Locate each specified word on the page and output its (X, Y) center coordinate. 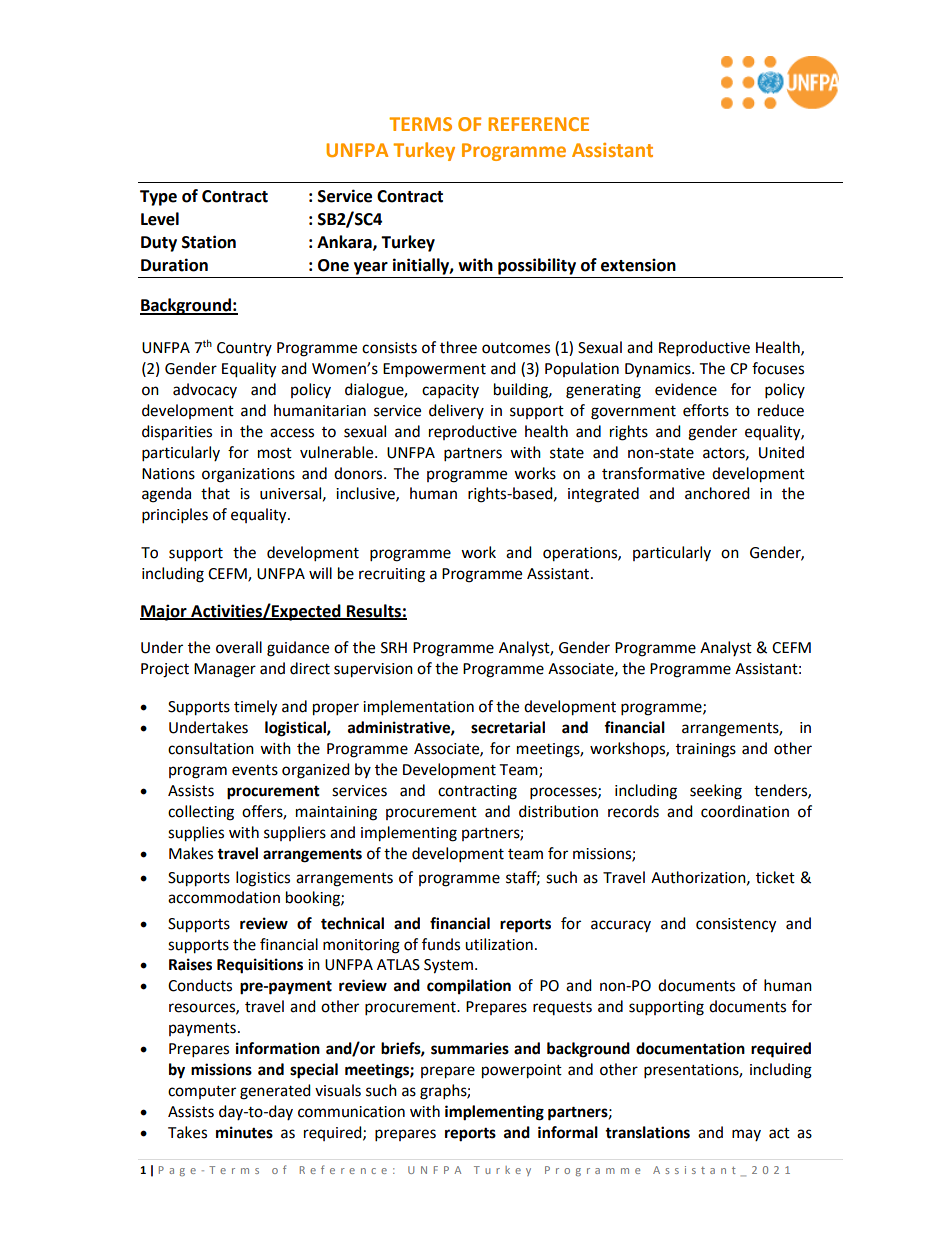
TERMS (420, 124)
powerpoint (522, 1071)
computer (202, 1092)
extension (638, 265)
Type (158, 198)
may (746, 1135)
